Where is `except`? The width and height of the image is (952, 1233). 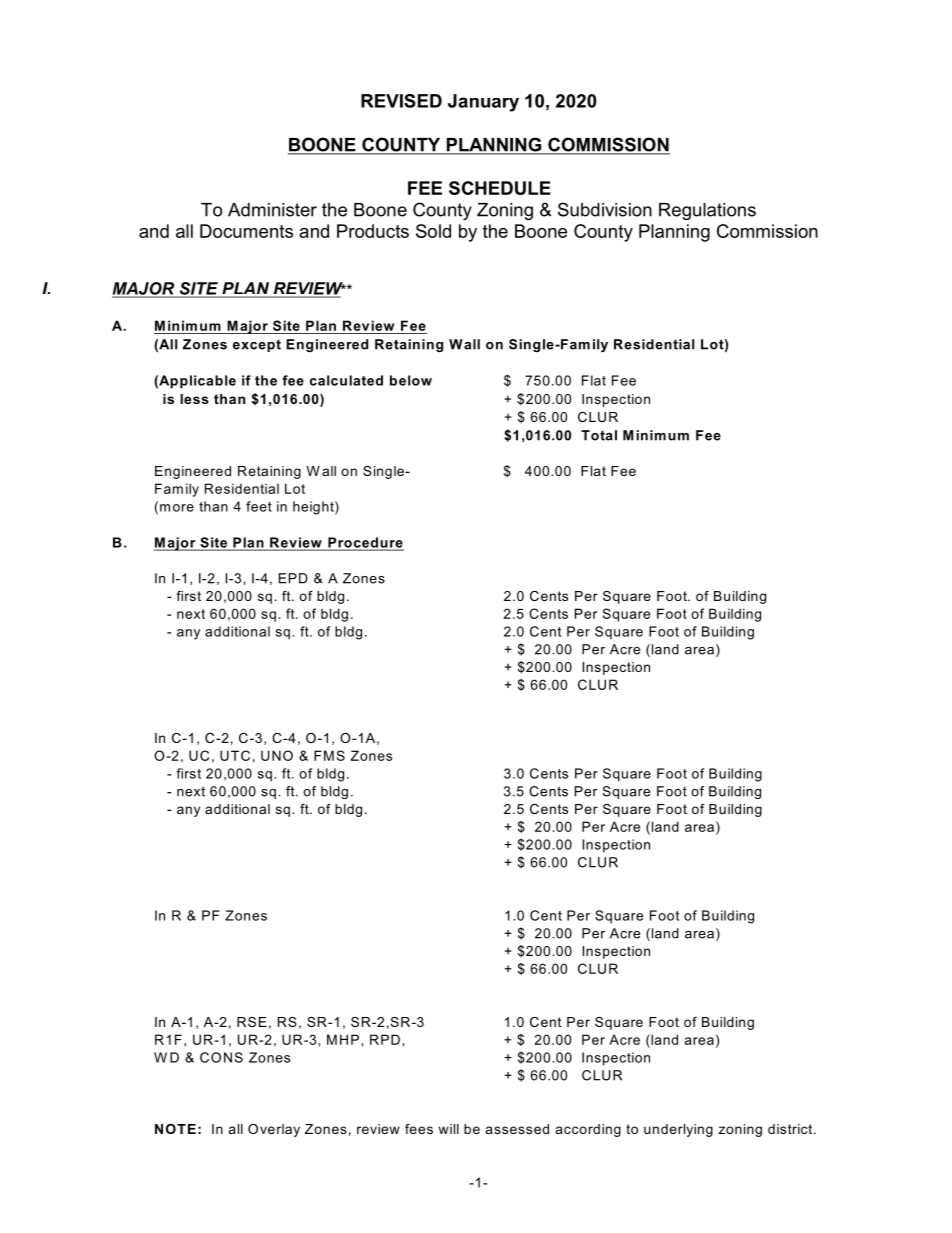
except is located at coordinates (257, 346).
